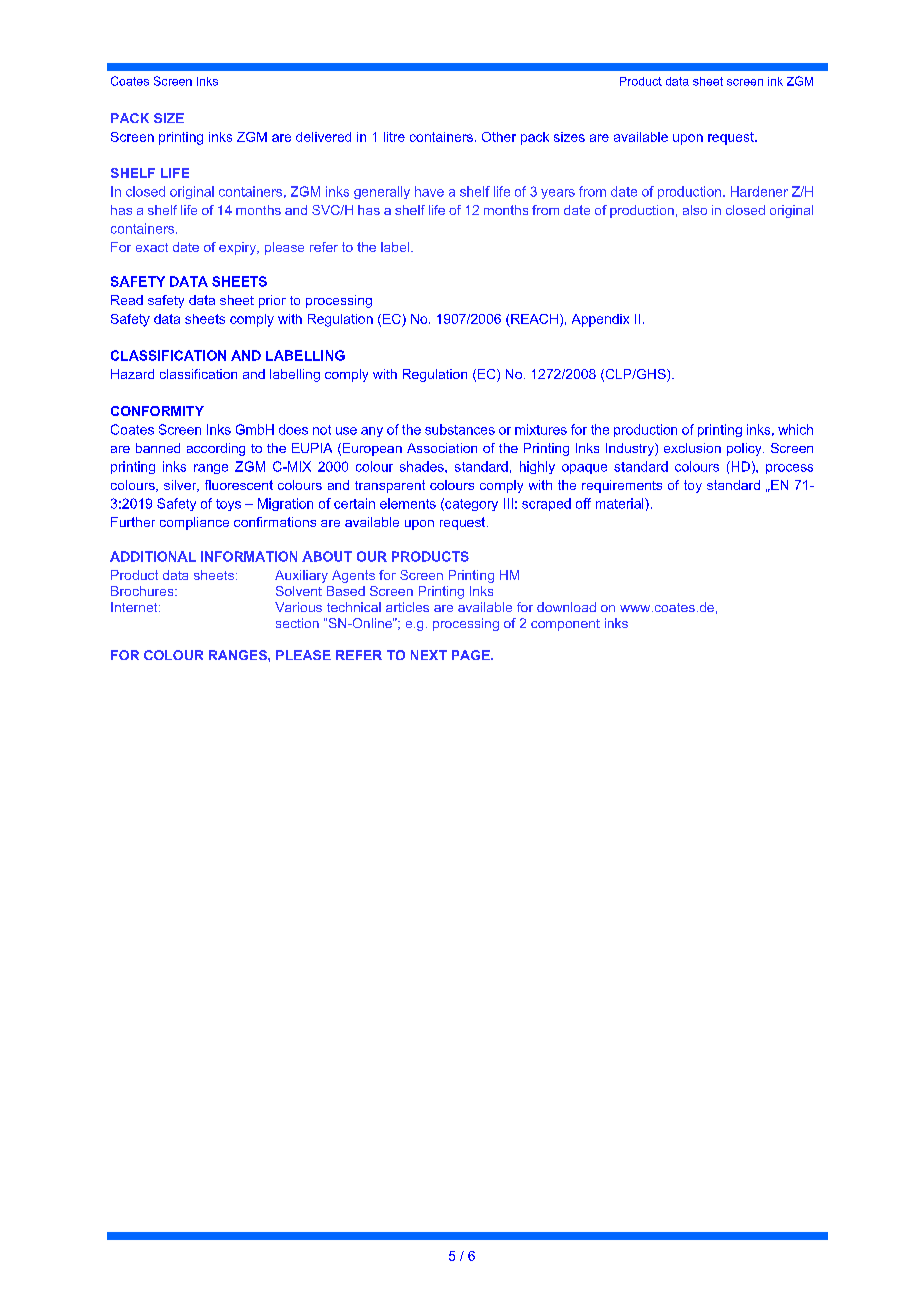 The width and height of the screenshot is (924, 1308). What do you see at coordinates (323, 137) in the screenshot?
I see `delivered` at bounding box center [323, 137].
